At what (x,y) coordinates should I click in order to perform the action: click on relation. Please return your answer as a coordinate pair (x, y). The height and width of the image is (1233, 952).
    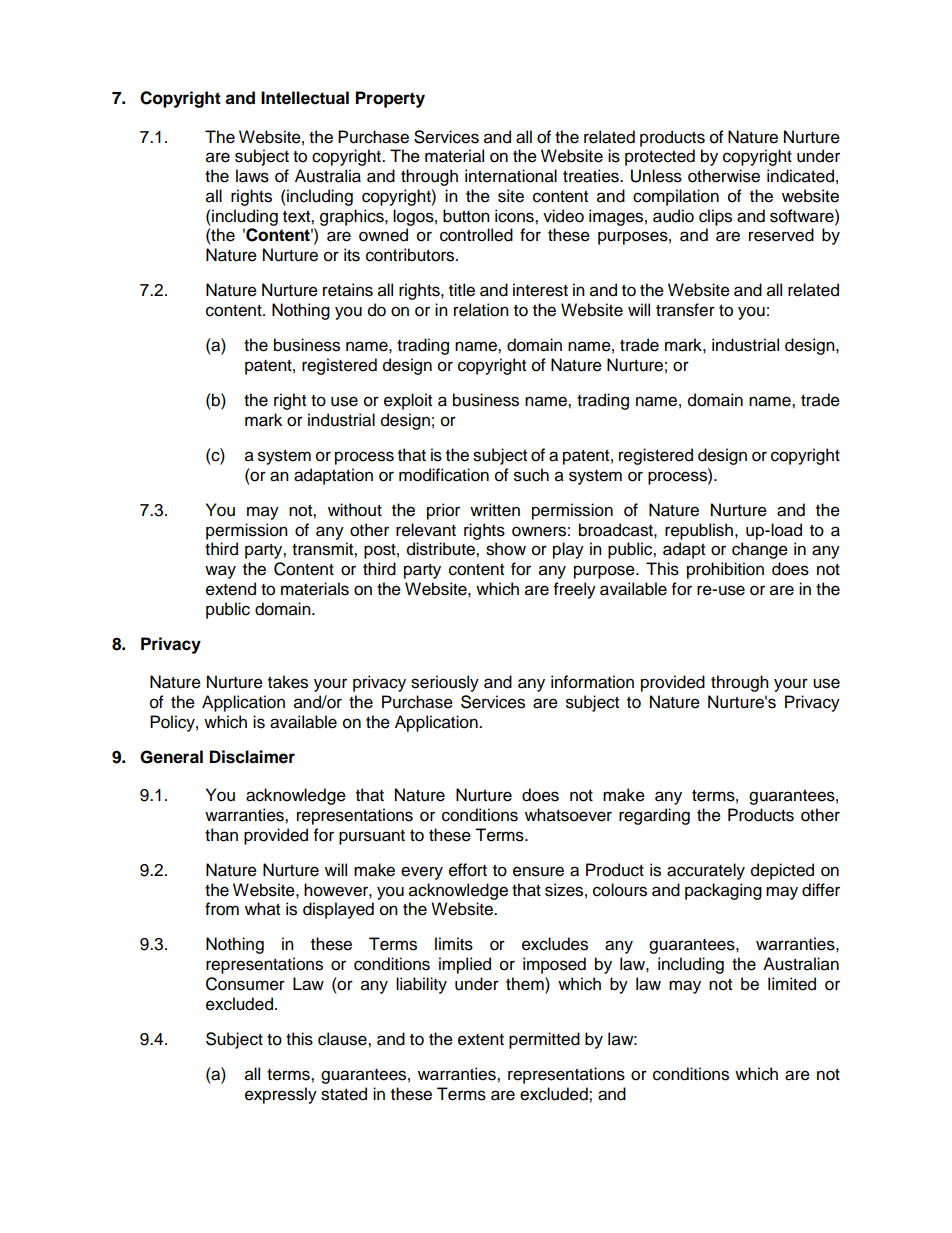
    Looking at the image, I should click on (481, 310).
